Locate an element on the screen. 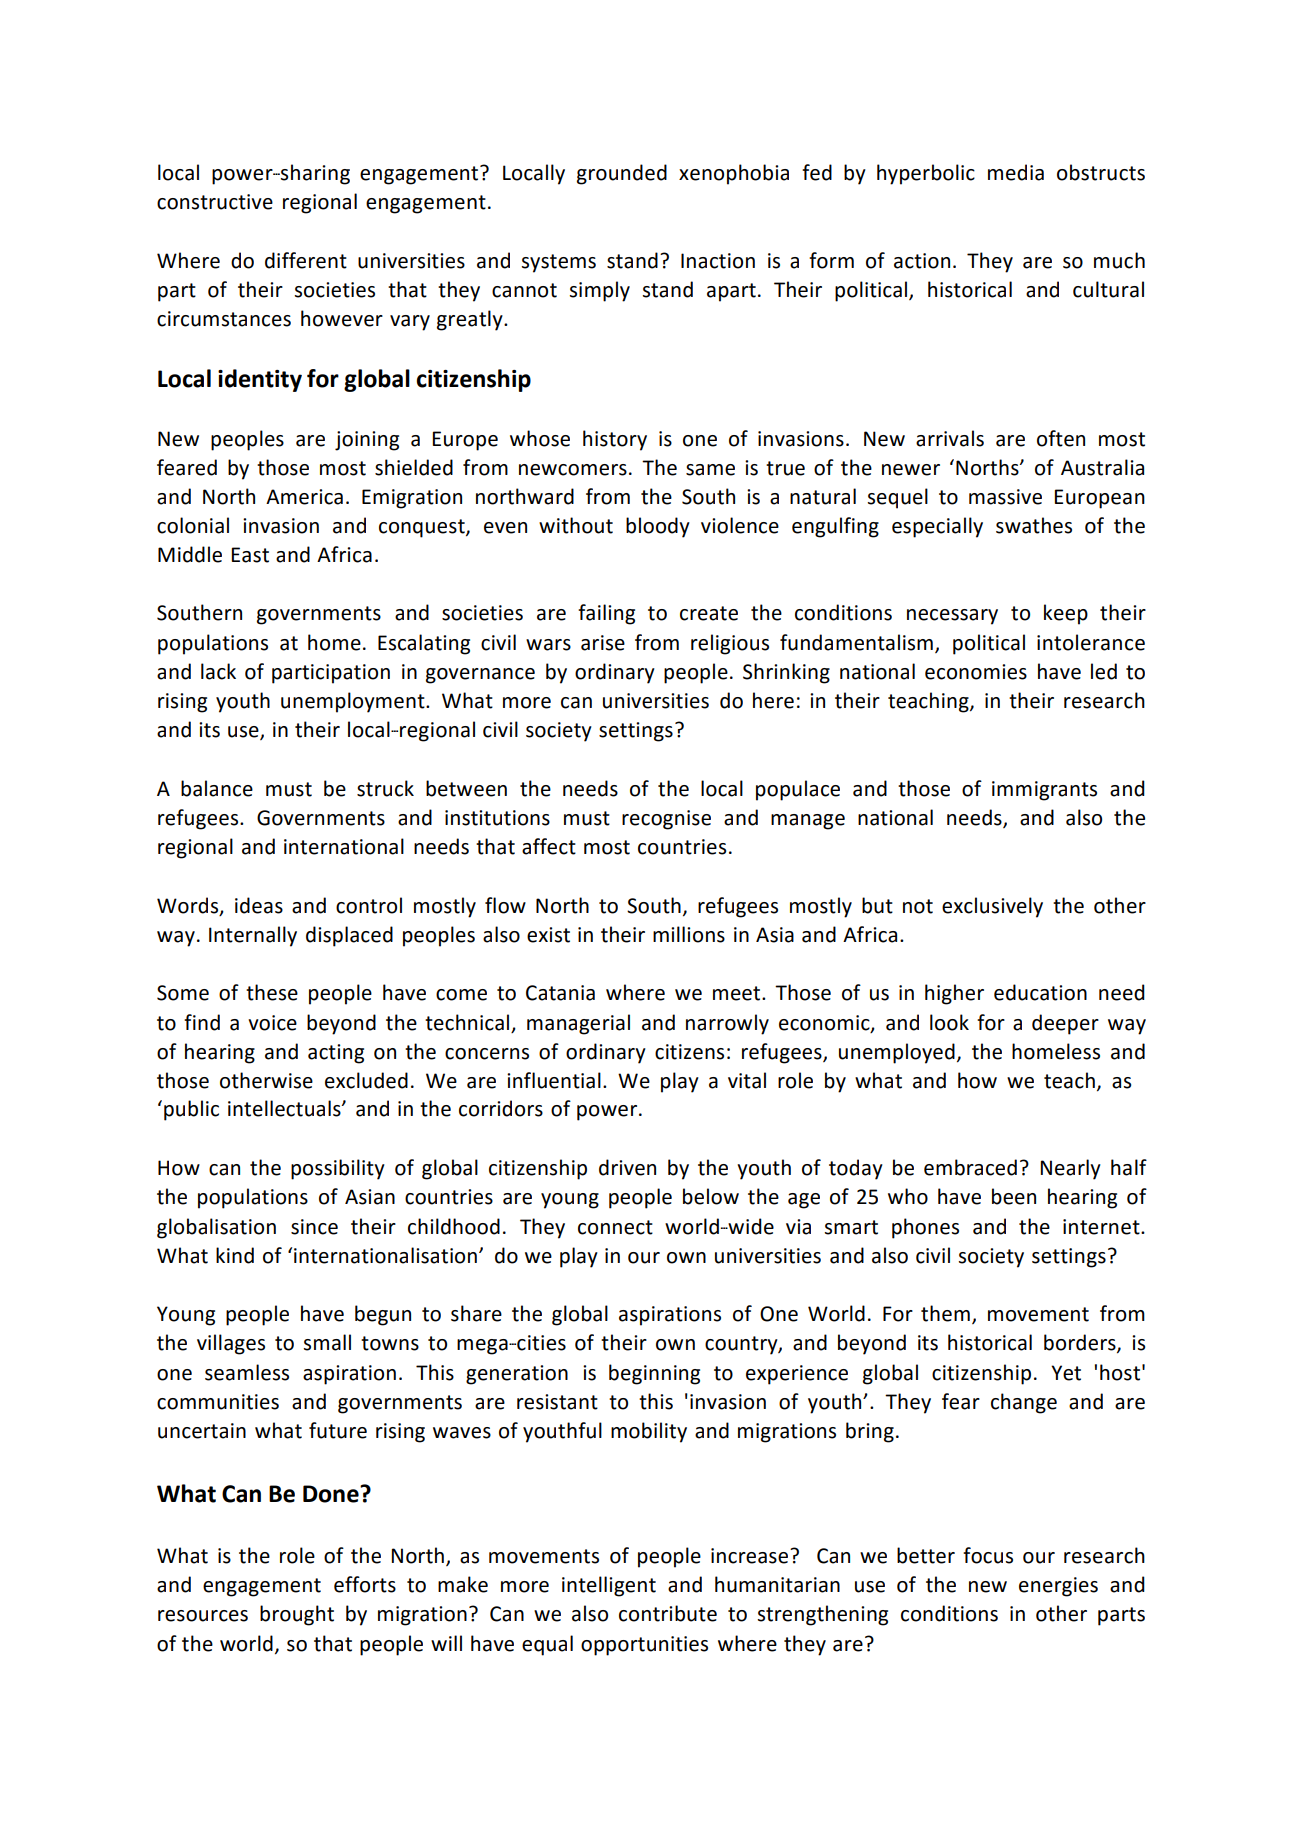 The width and height of the screenshot is (1296, 1834). brought is located at coordinates (297, 1615).
